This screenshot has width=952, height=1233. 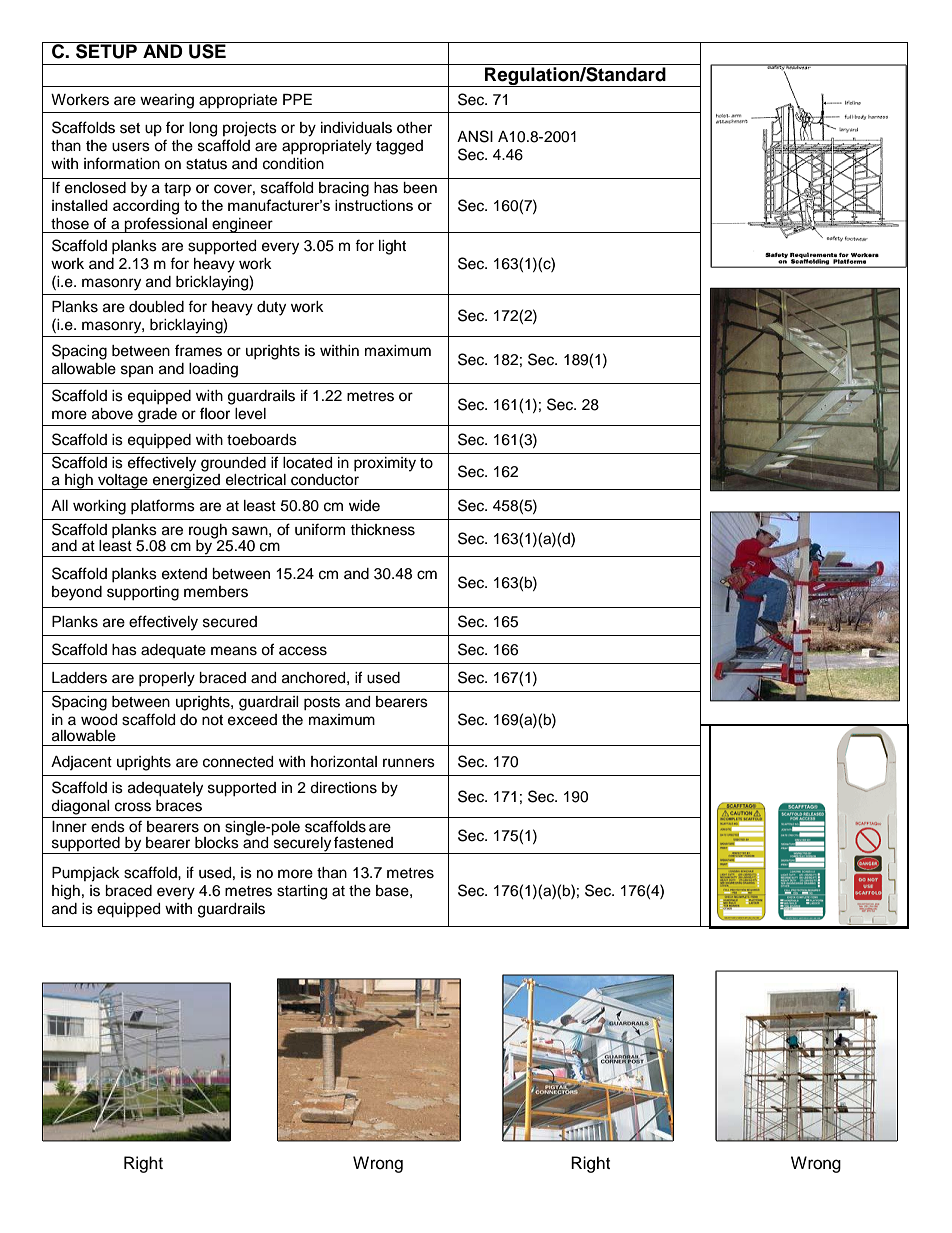 What do you see at coordinates (106, 50) in the screenshot?
I see `SETUP` at bounding box center [106, 50].
